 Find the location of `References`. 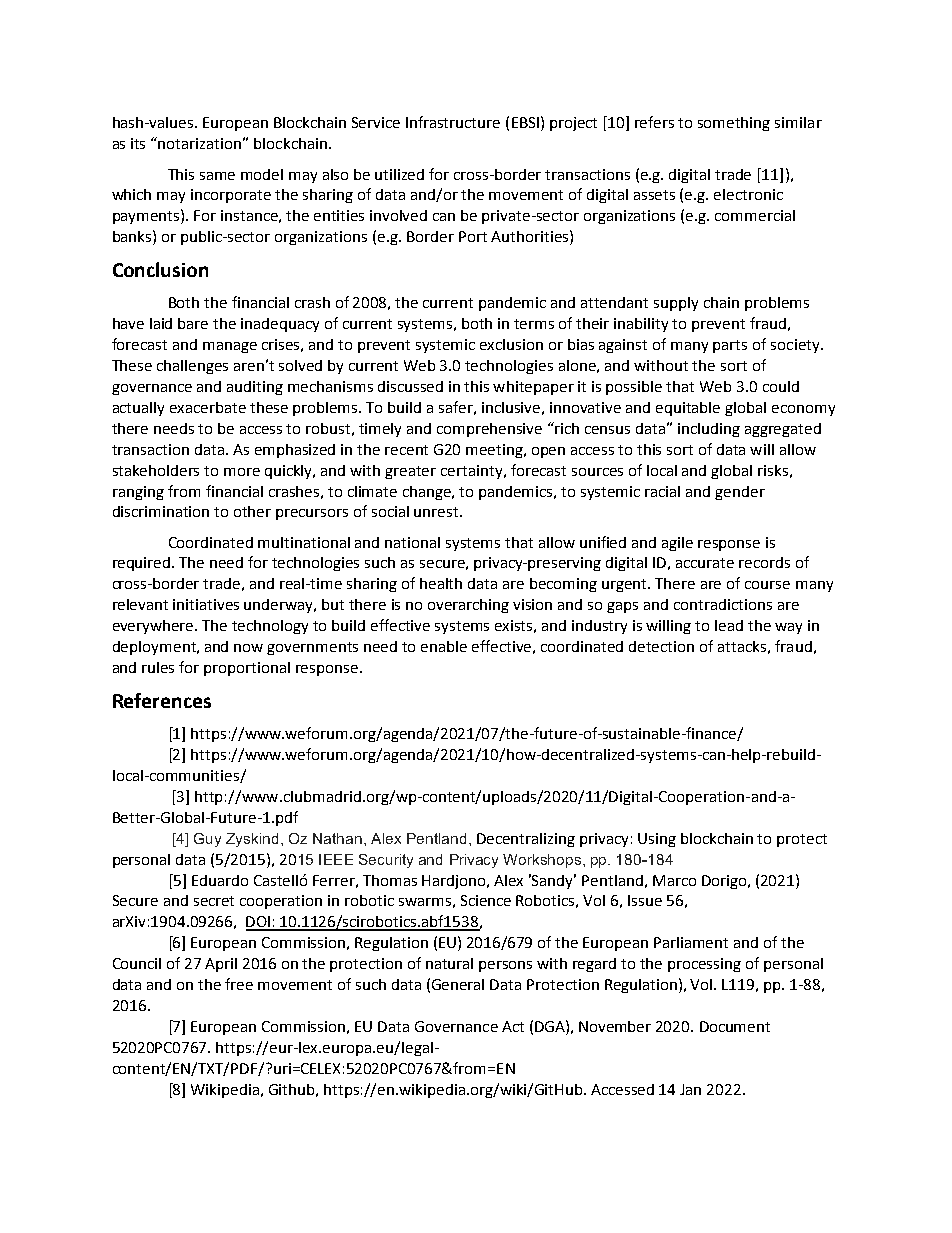

References is located at coordinates (162, 700).
